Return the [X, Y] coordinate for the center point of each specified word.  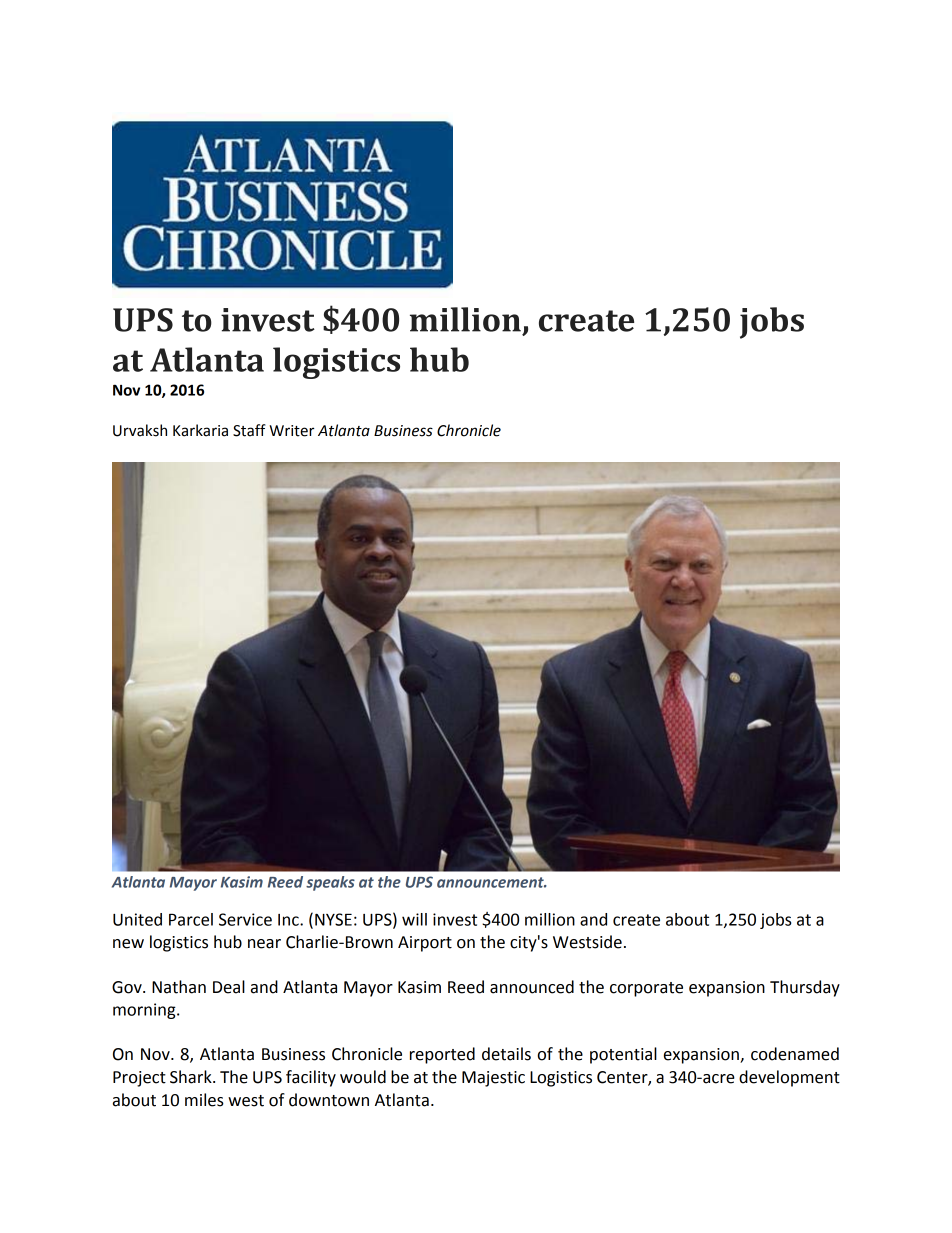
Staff [249, 430]
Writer [291, 431]
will [414, 919]
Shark [192, 1077]
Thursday [805, 988]
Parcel [191, 919]
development [789, 1078]
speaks [330, 883]
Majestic [493, 1079]
